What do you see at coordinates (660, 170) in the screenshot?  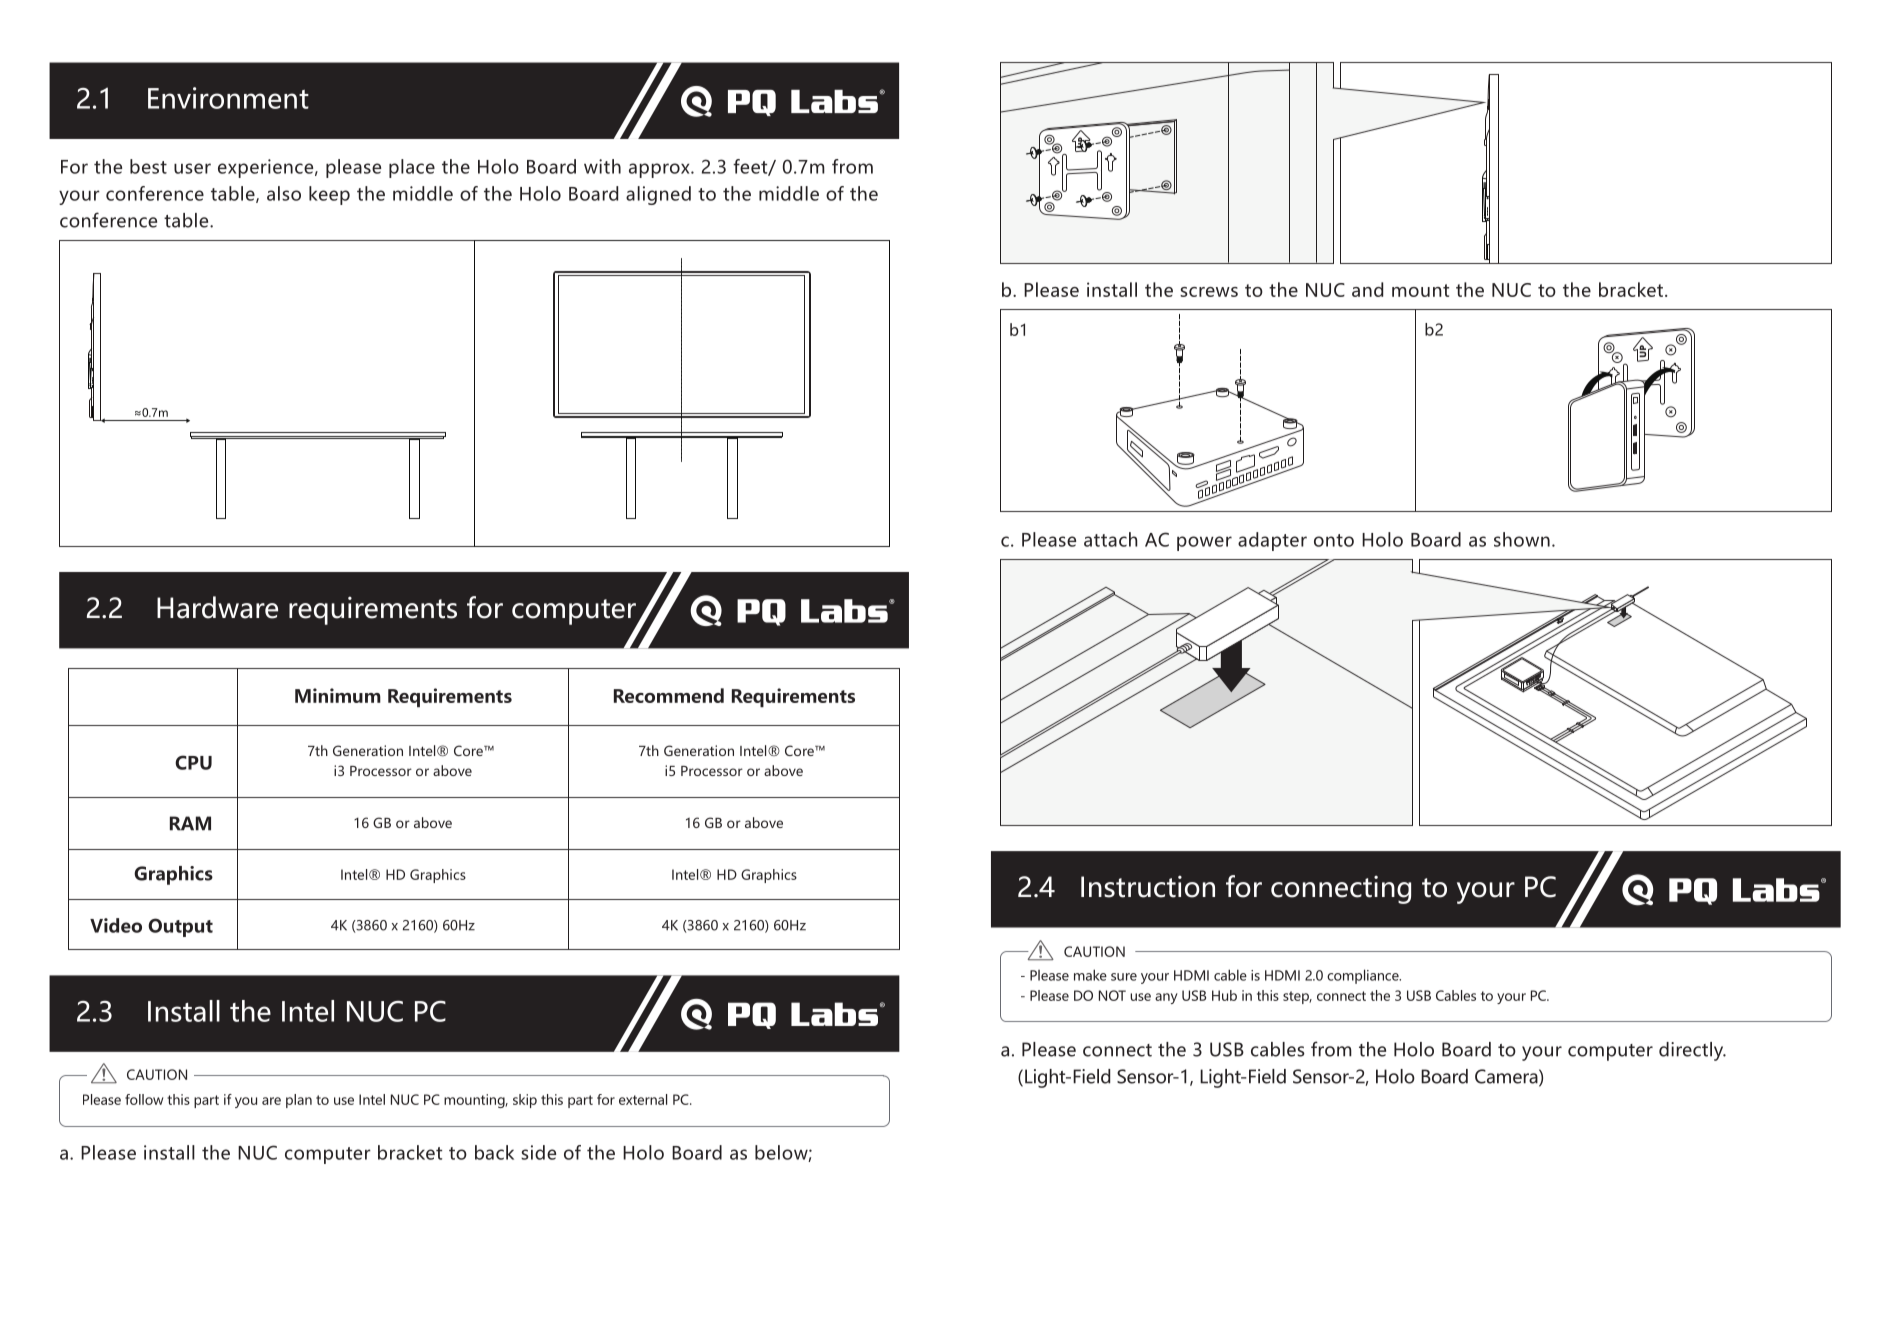 I see `approx` at bounding box center [660, 170].
